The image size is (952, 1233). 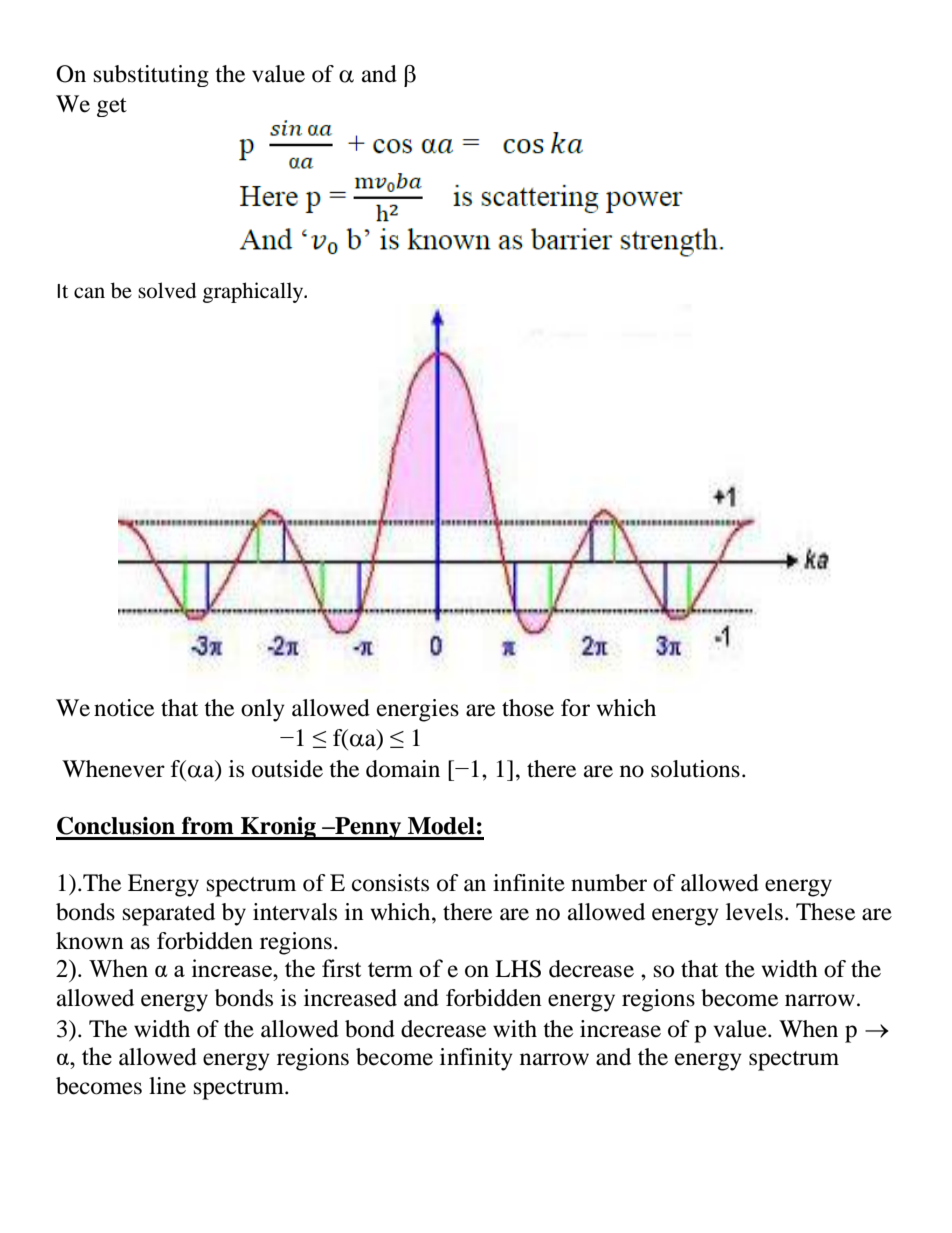 I want to click on infinity, so click(x=476, y=1059).
